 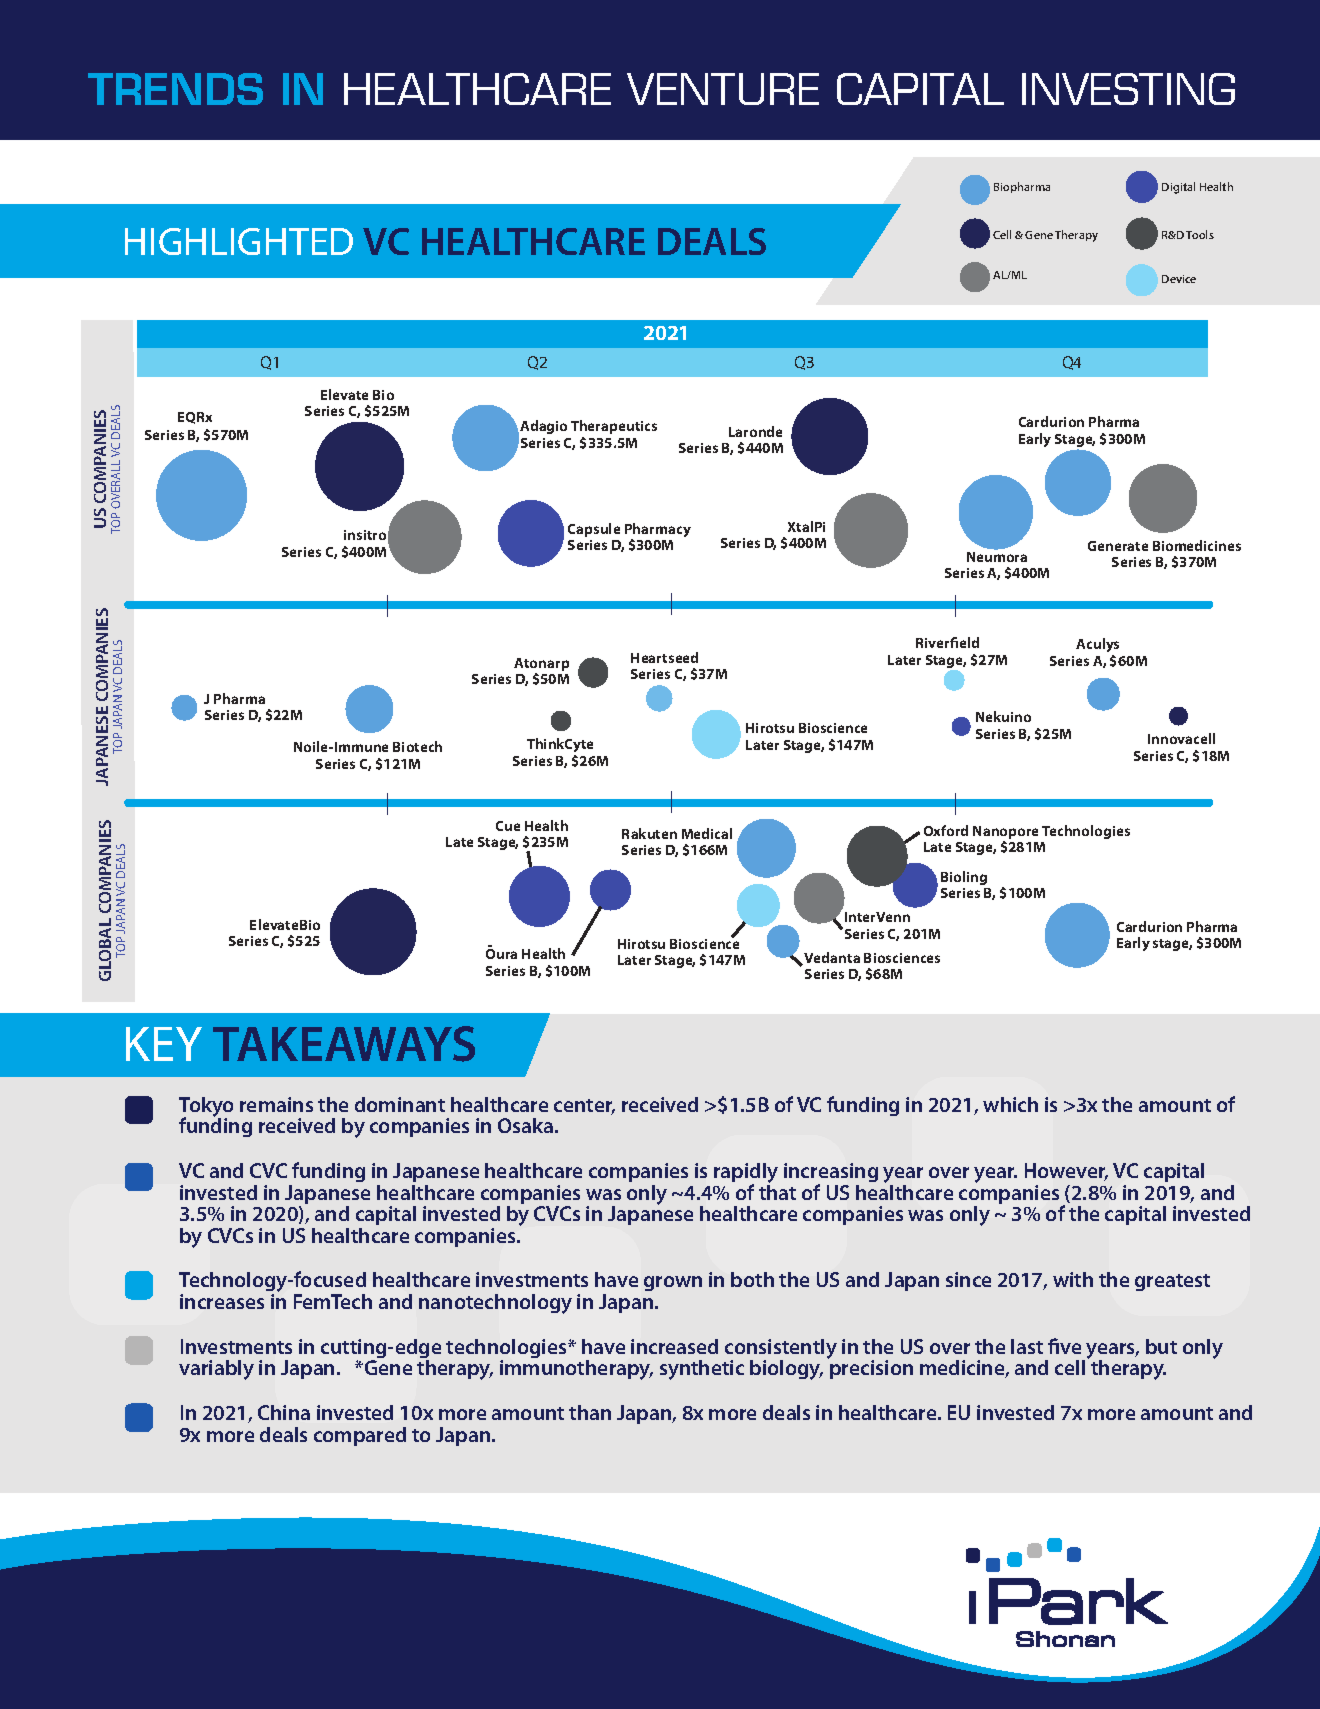 I want to click on Biotech, so click(x=417, y=746).
